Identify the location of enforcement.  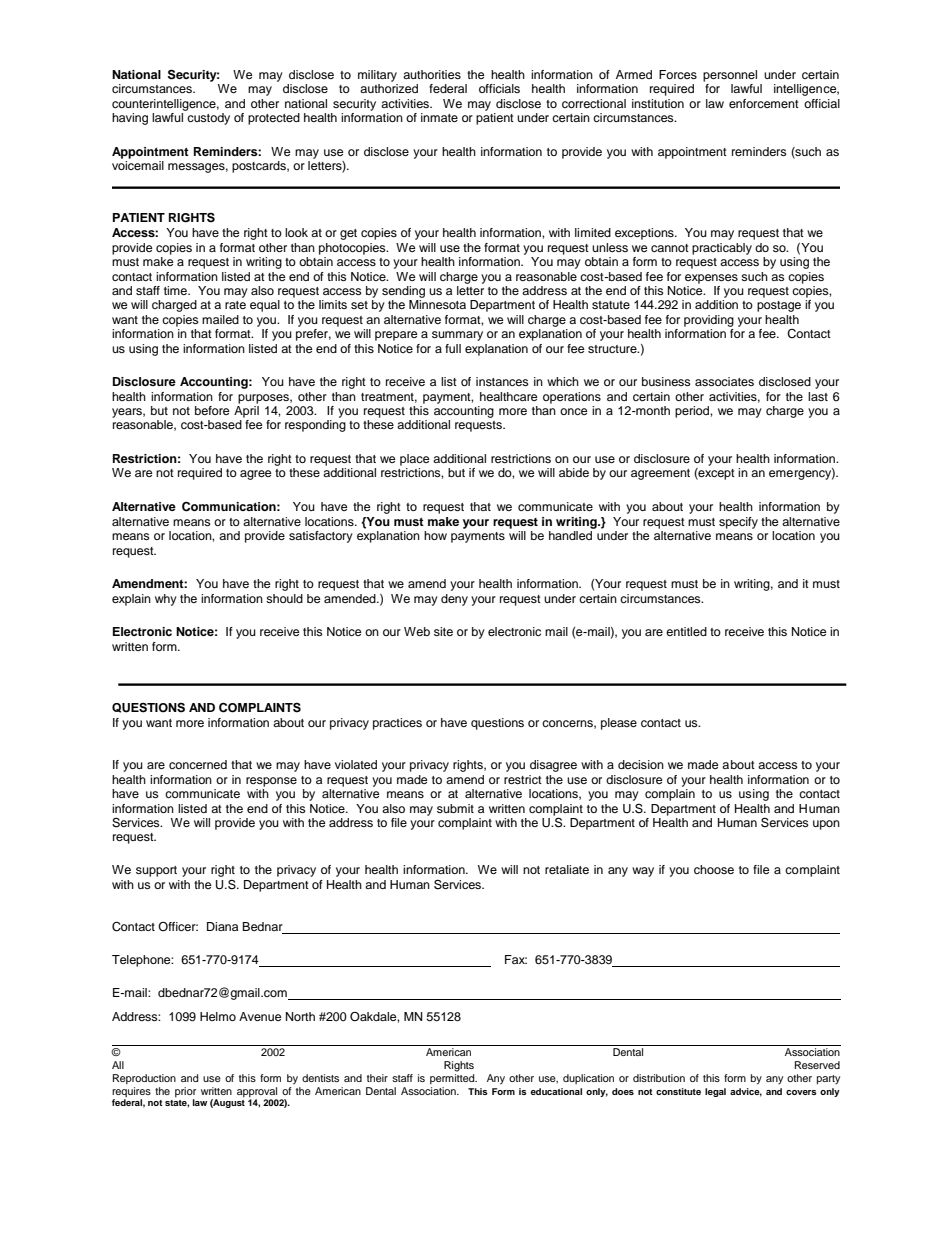
(764, 103).
